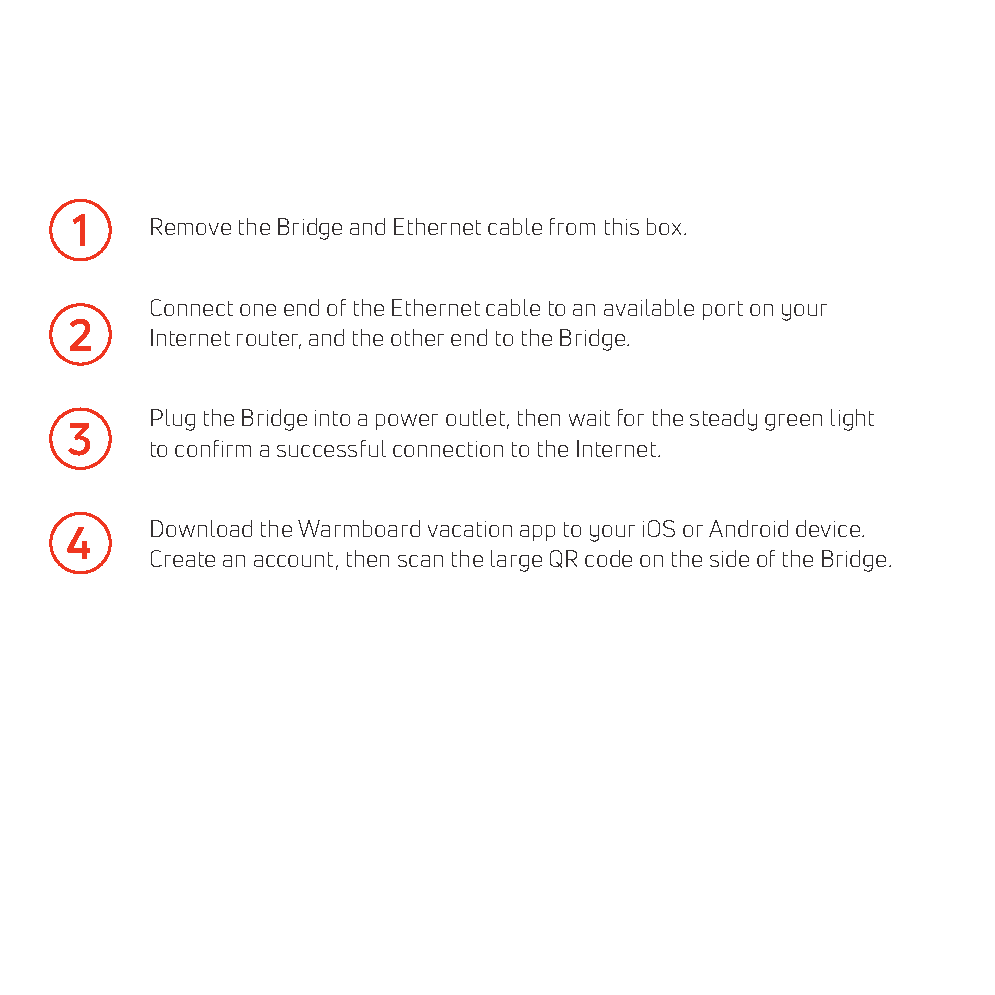 The width and height of the screenshot is (995, 995). Describe the element at coordinates (258, 310) in the screenshot. I see `one` at that location.
